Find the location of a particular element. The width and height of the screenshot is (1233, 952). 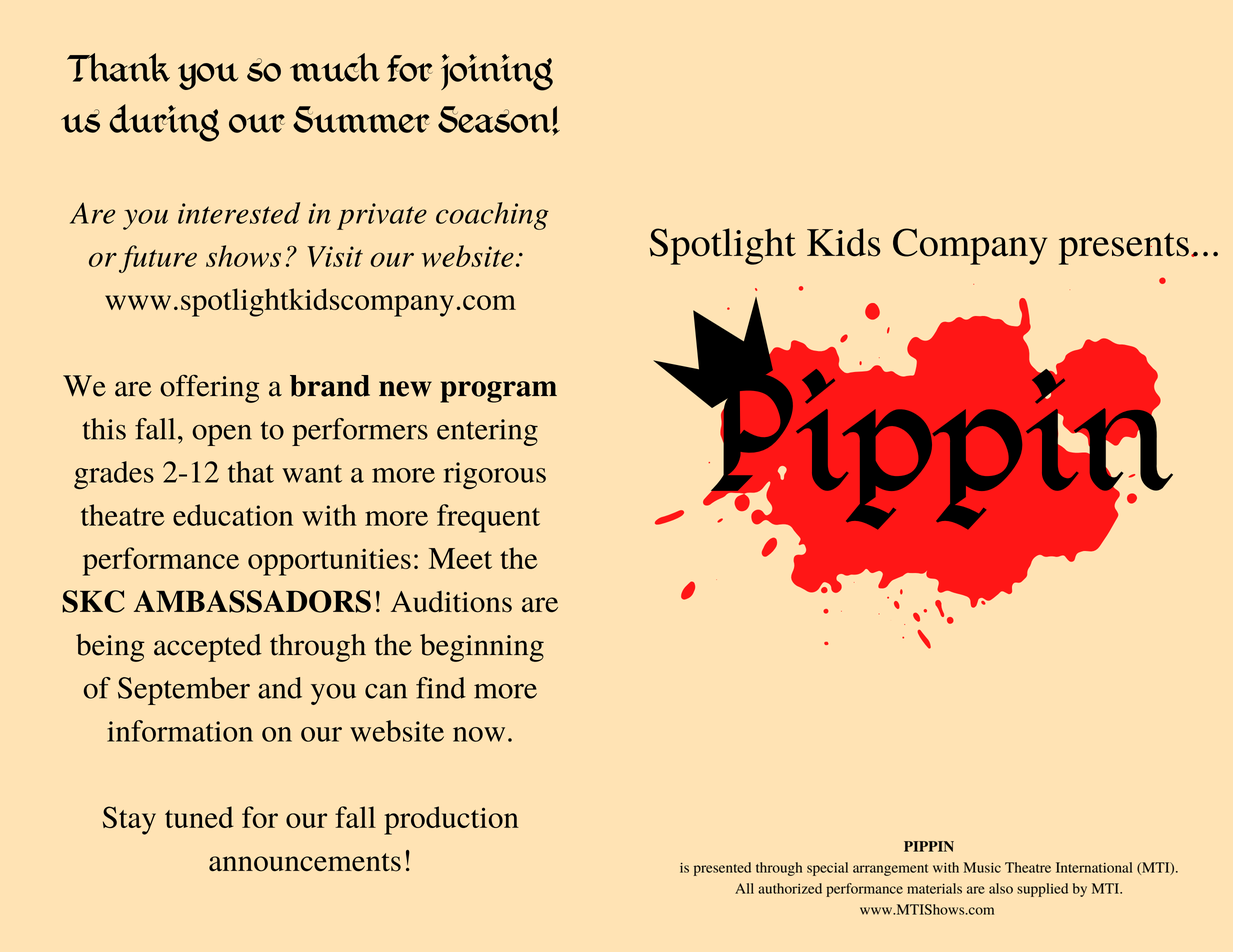

that is located at coordinates (251, 472).
